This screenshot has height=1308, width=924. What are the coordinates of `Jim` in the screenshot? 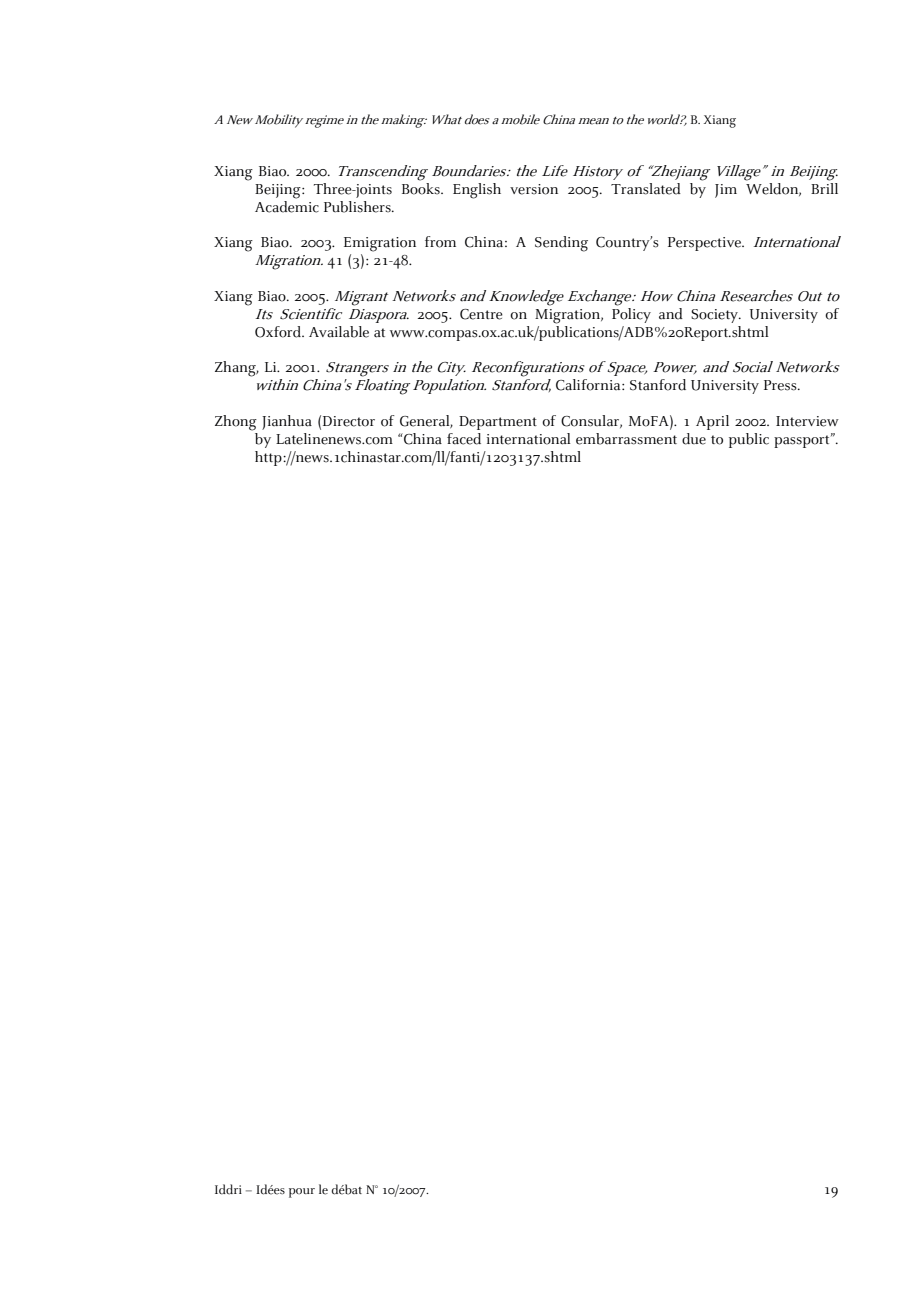 It's located at (726, 191).
